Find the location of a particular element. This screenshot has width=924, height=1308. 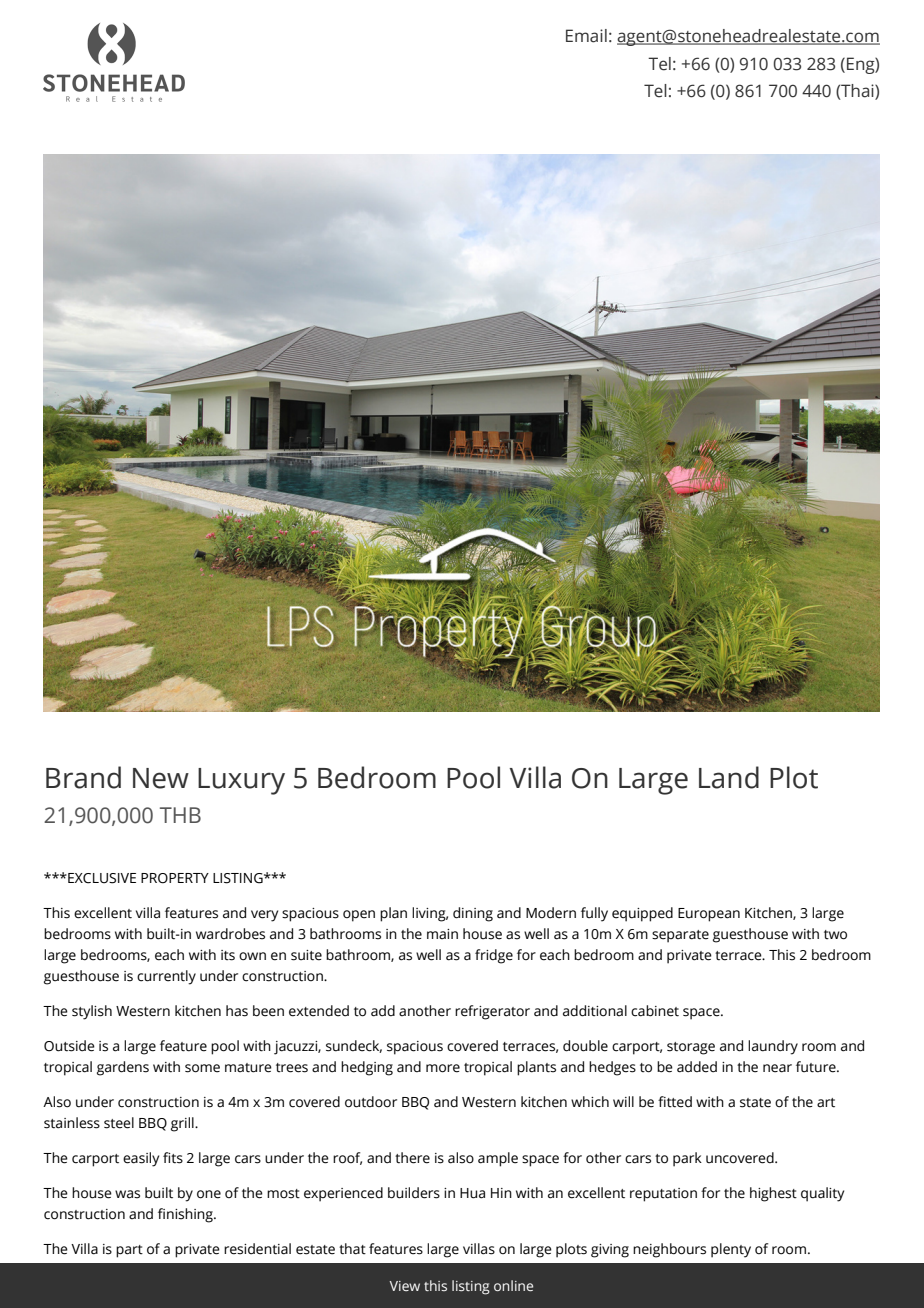

Email is located at coordinates (586, 36).
